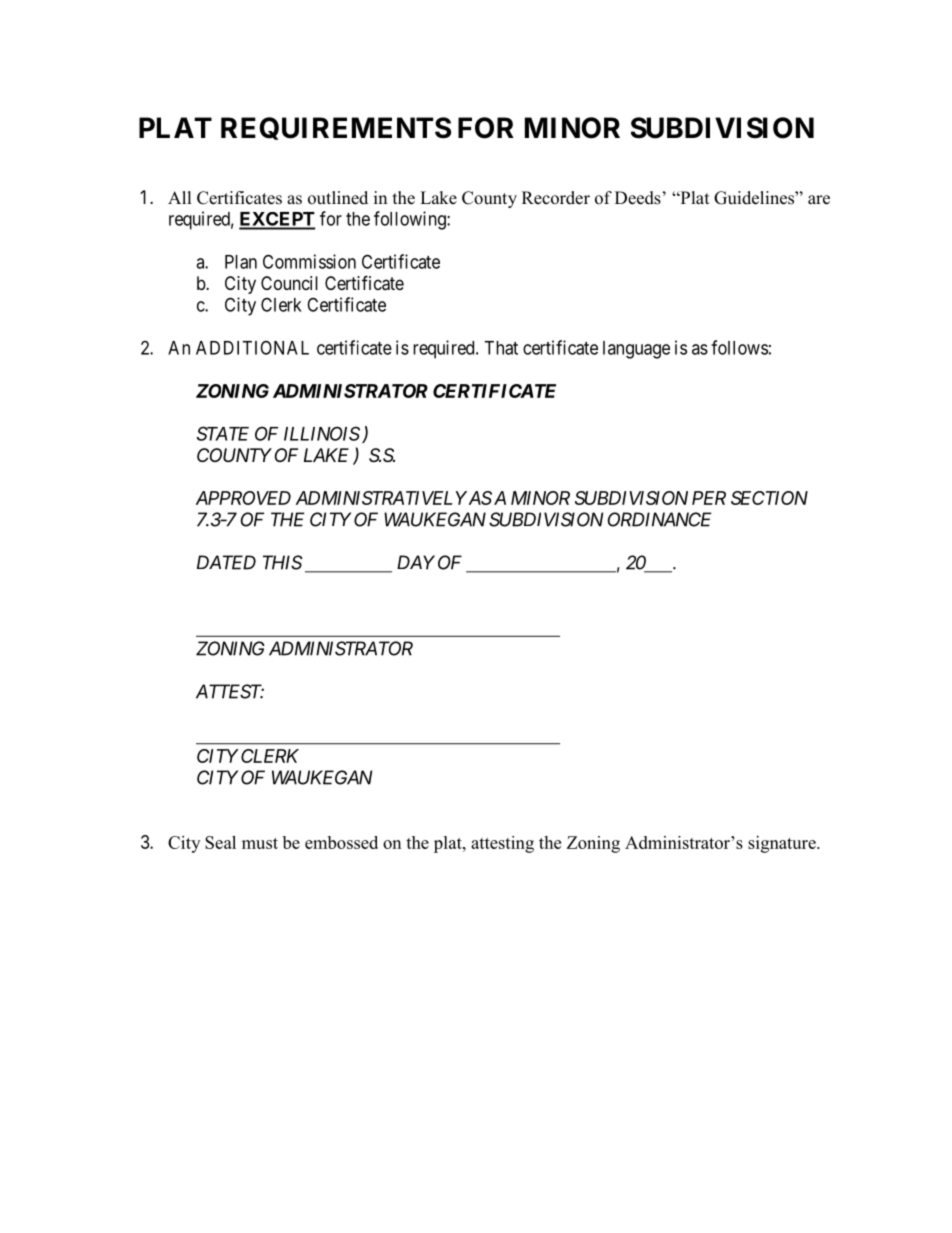 The image size is (952, 1233). What do you see at coordinates (416, 562) in the document?
I see `DAY` at bounding box center [416, 562].
